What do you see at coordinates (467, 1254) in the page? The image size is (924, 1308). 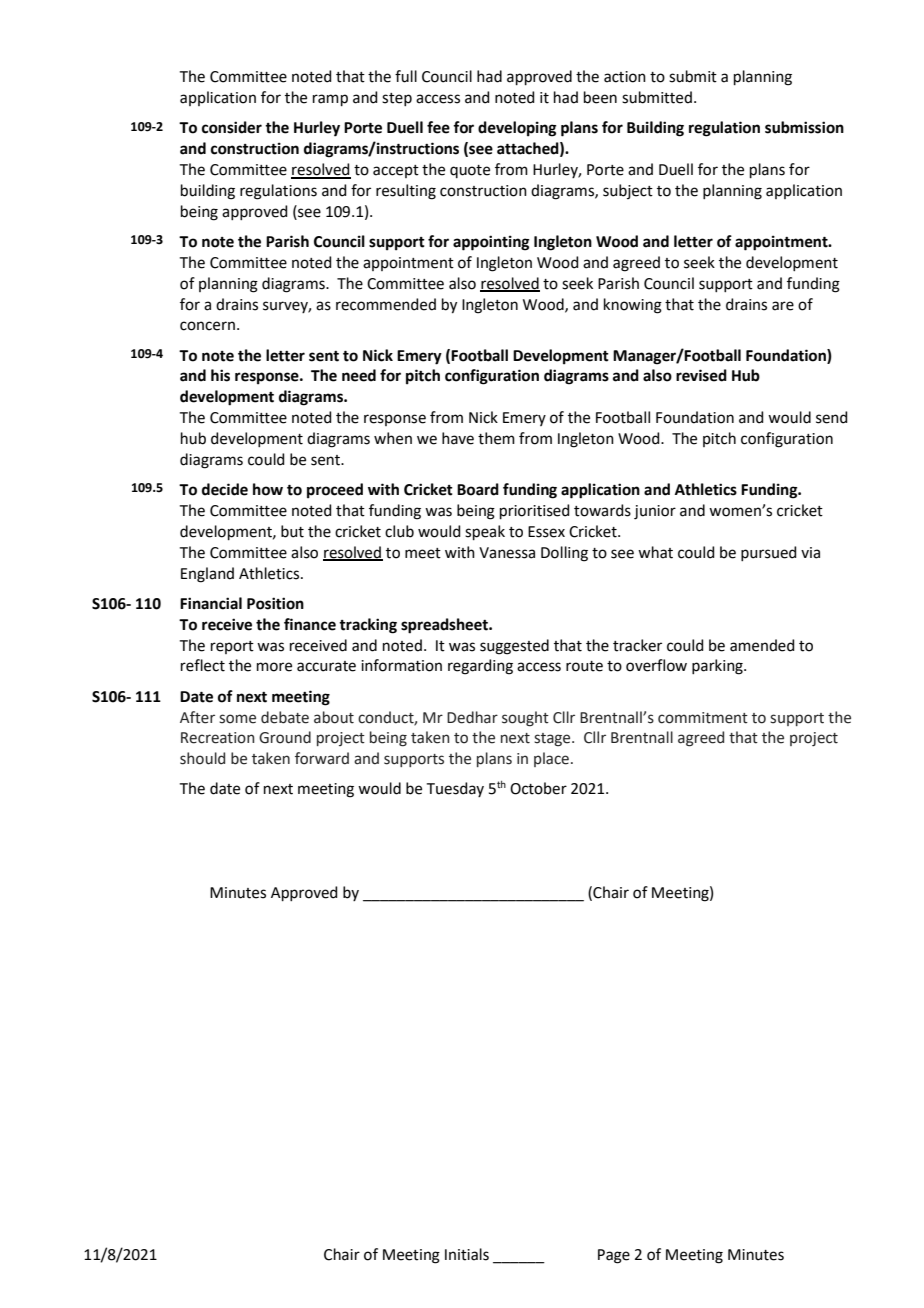 I see `Initials` at bounding box center [467, 1254].
